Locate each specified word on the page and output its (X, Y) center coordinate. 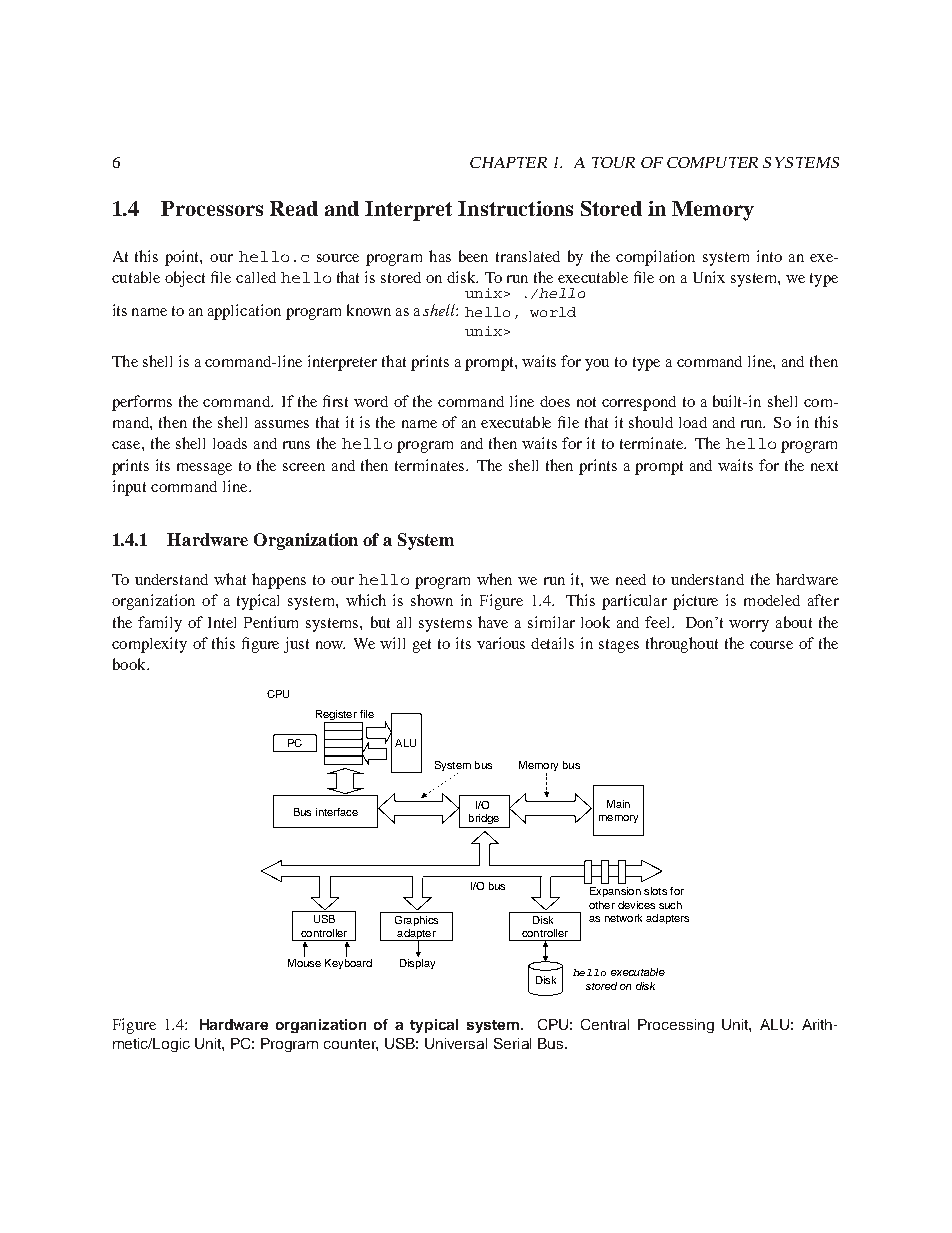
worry (749, 626)
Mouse (304, 961)
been (473, 256)
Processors (212, 208)
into (769, 256)
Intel (222, 622)
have (493, 622)
